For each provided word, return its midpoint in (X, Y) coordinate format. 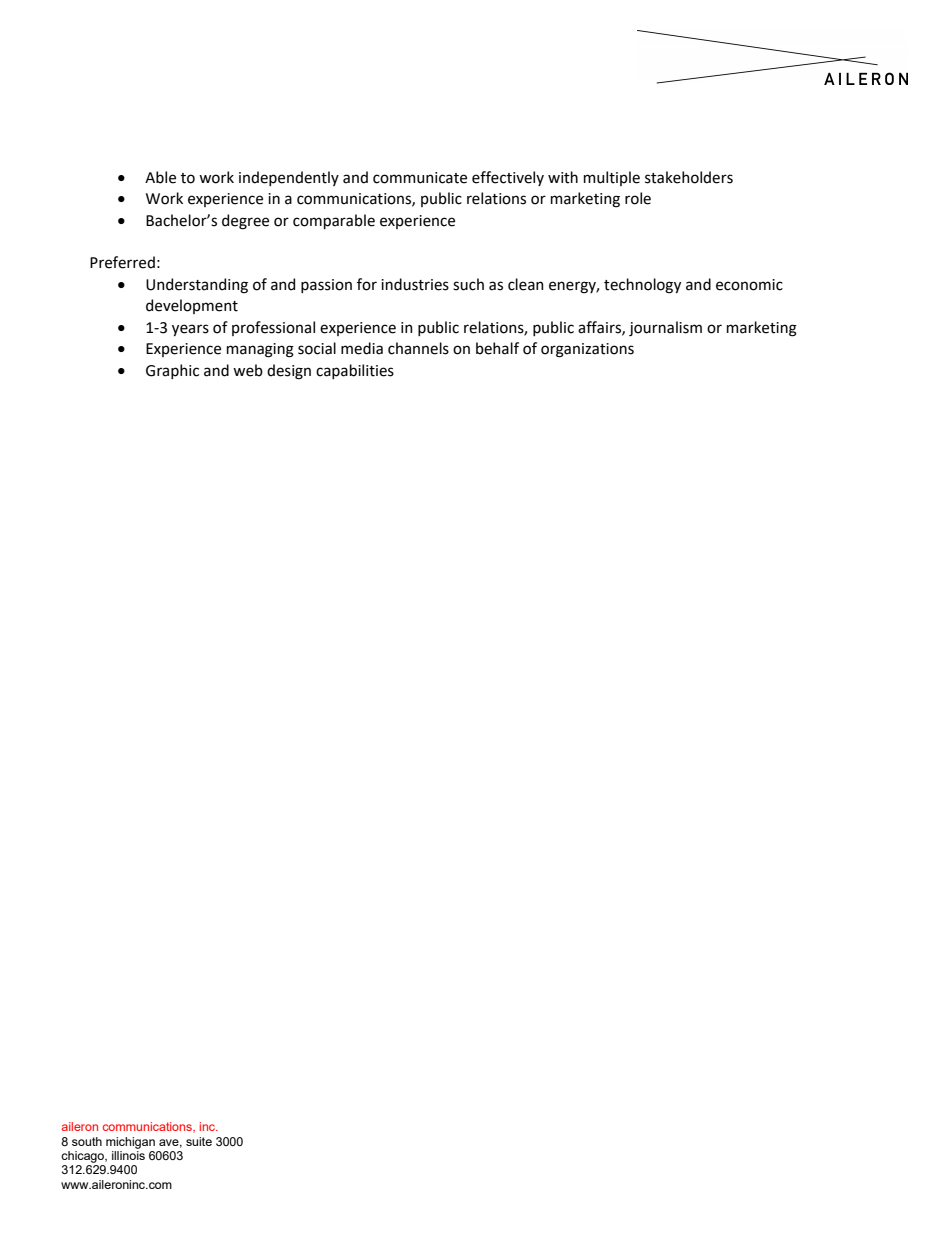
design (289, 372)
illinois (128, 1155)
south (87, 1141)
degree (245, 222)
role (638, 198)
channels (418, 348)
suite (199, 1141)
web (248, 370)
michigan (130, 1143)
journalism (665, 328)
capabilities (355, 371)
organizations (587, 350)
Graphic (172, 371)
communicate (420, 178)
